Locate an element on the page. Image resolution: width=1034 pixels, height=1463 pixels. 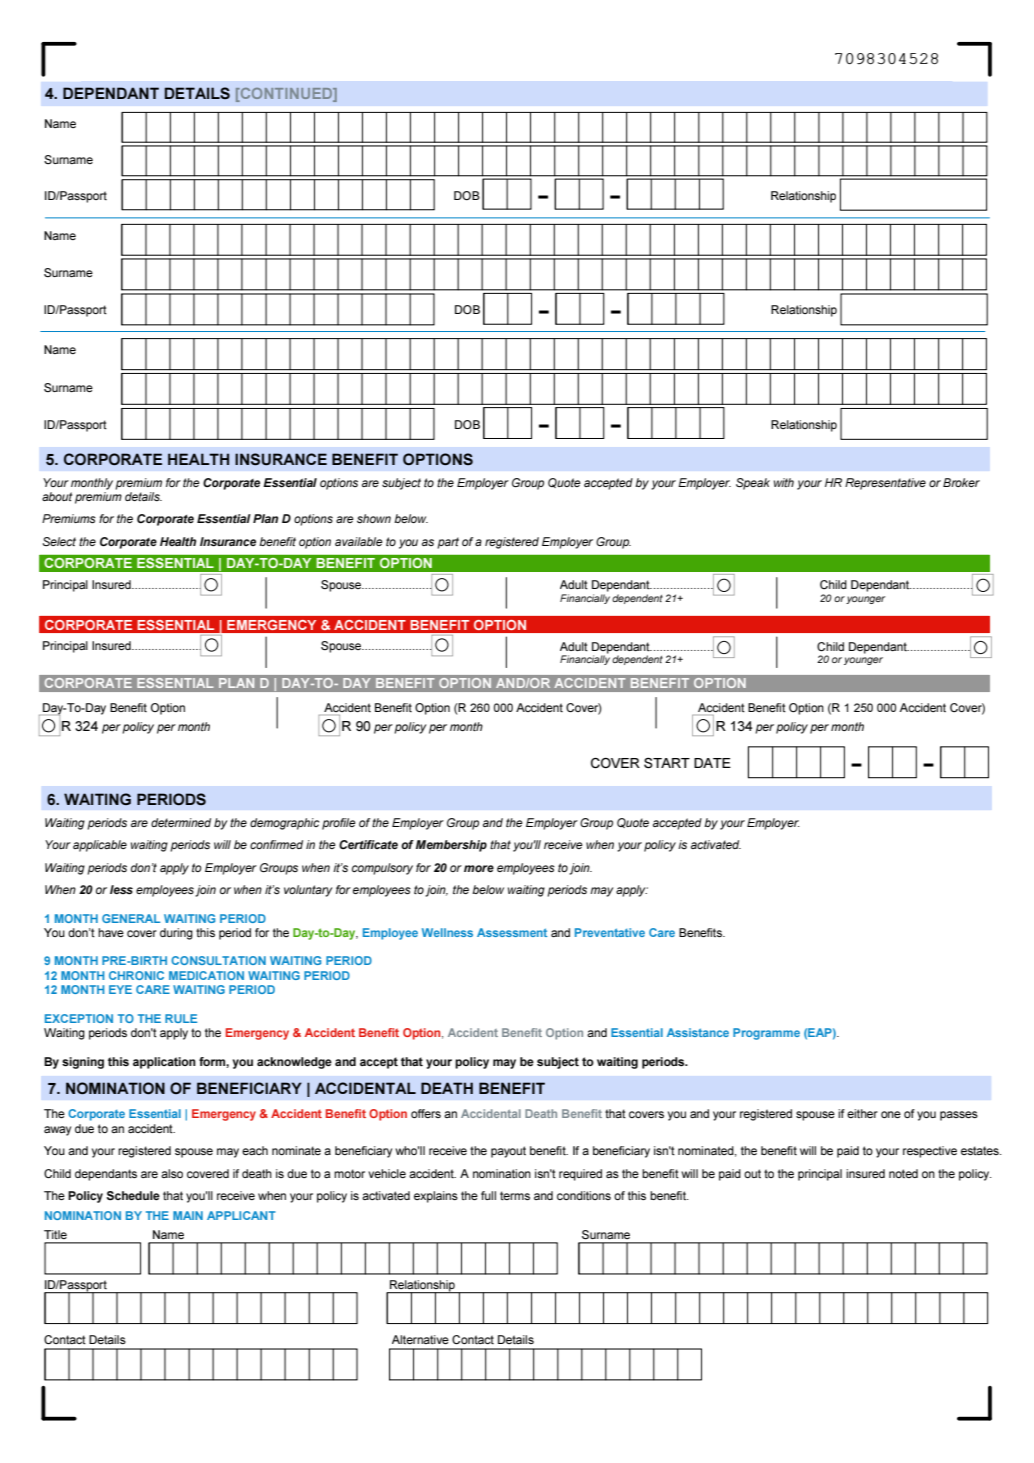
part is located at coordinates (448, 543).
